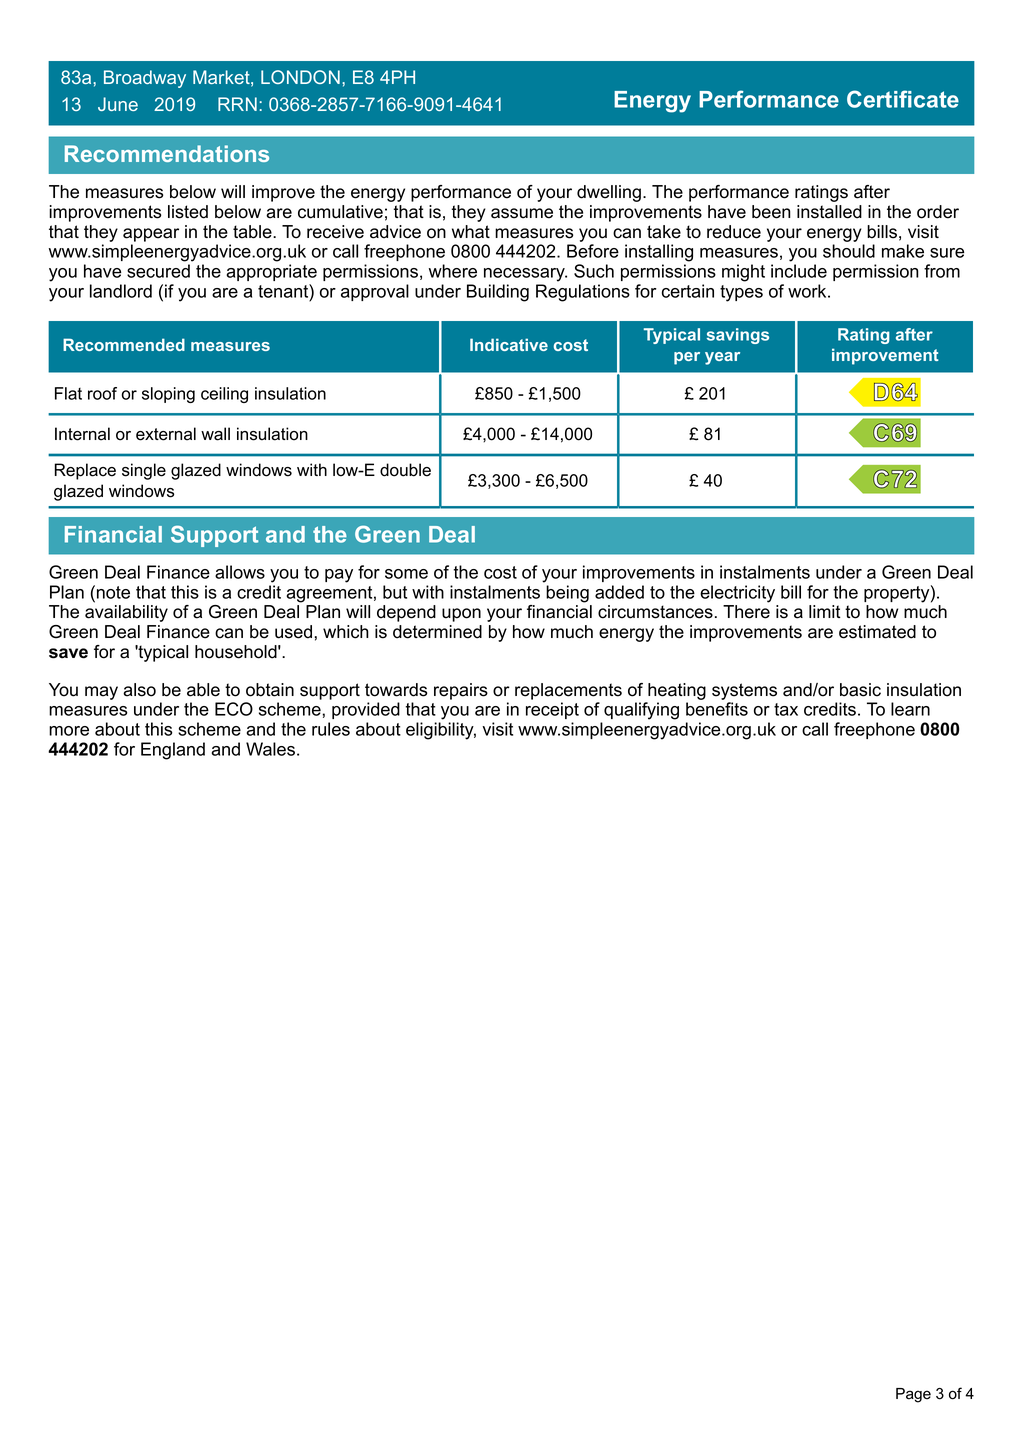  I want to click on assume, so click(522, 213).
